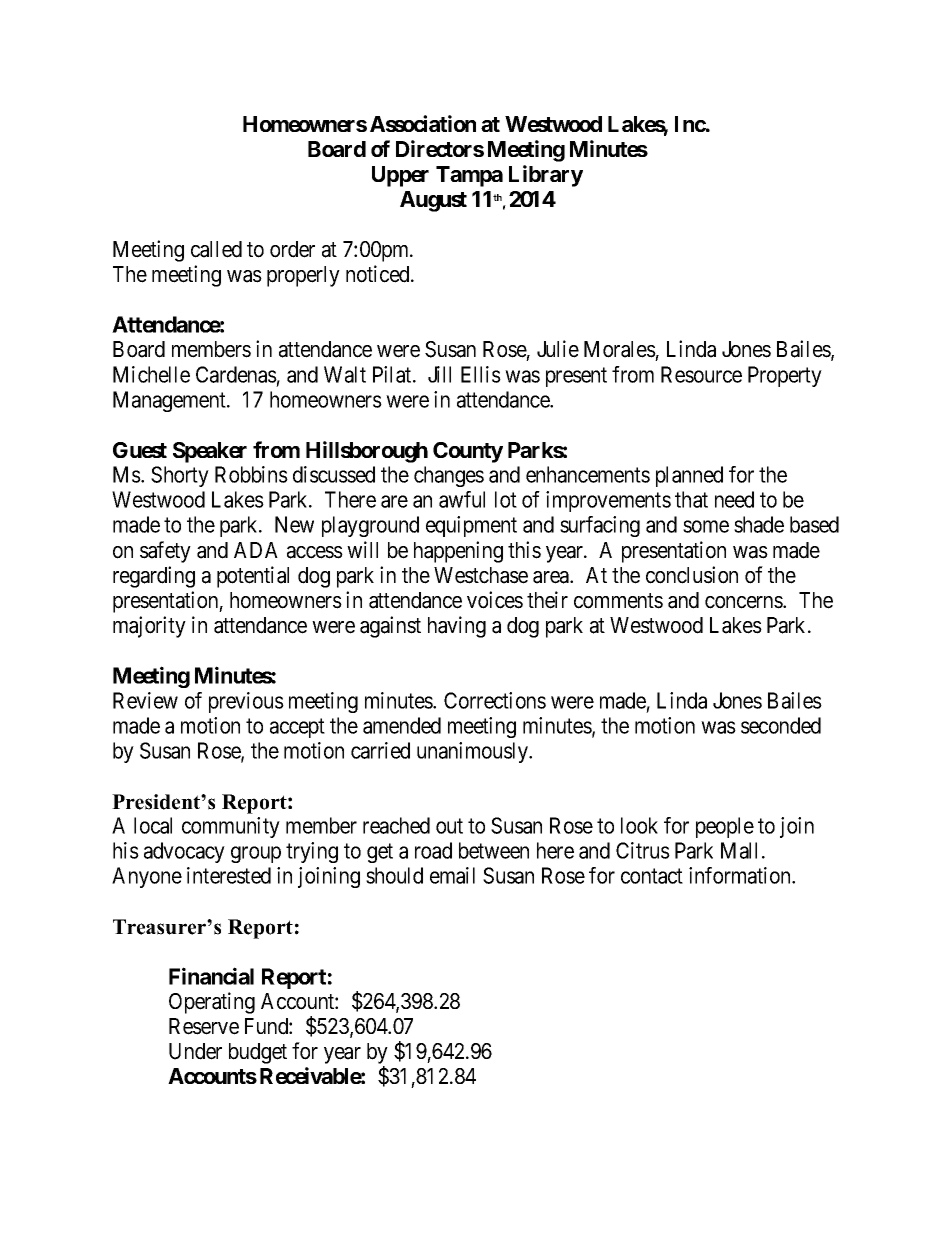 The image size is (952, 1233). I want to click on Tampa, so click(469, 176).
